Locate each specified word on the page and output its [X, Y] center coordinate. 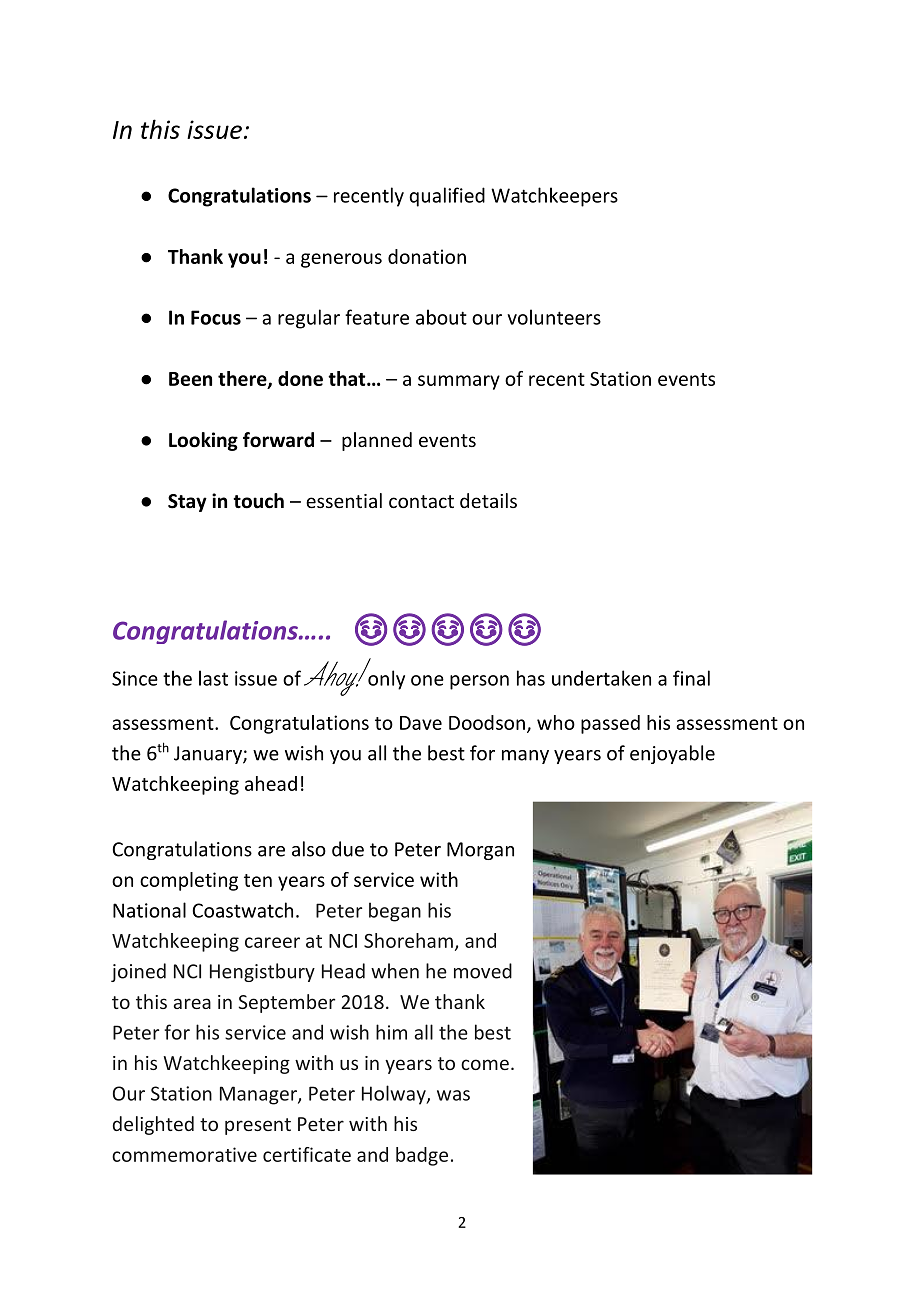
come [485, 1064]
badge [422, 1156]
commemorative [184, 1154]
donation [427, 256]
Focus [216, 317]
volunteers [554, 317]
